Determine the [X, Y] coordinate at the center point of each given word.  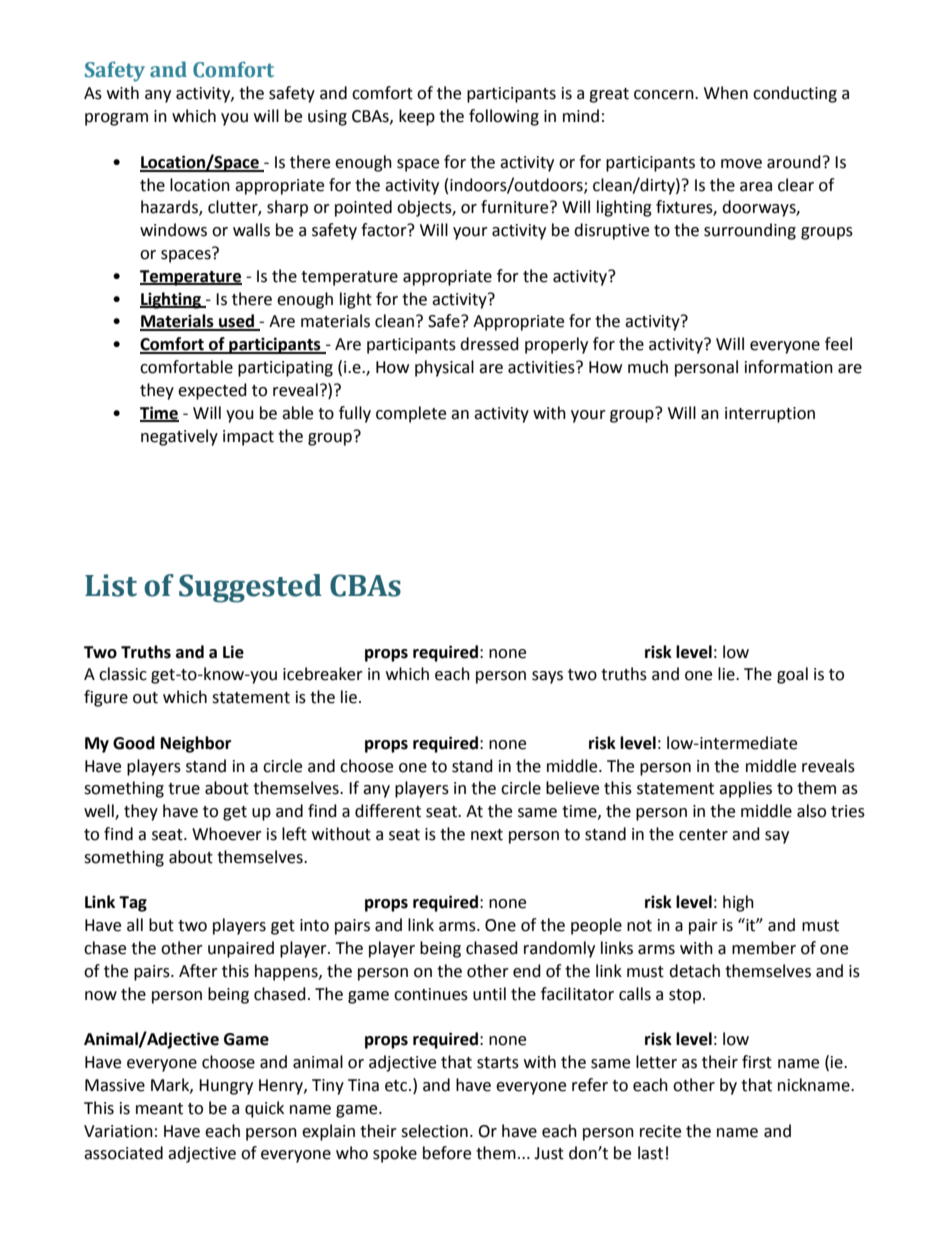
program [116, 119]
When [726, 93]
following [504, 117]
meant [159, 1109]
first [757, 1062]
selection [434, 1131]
